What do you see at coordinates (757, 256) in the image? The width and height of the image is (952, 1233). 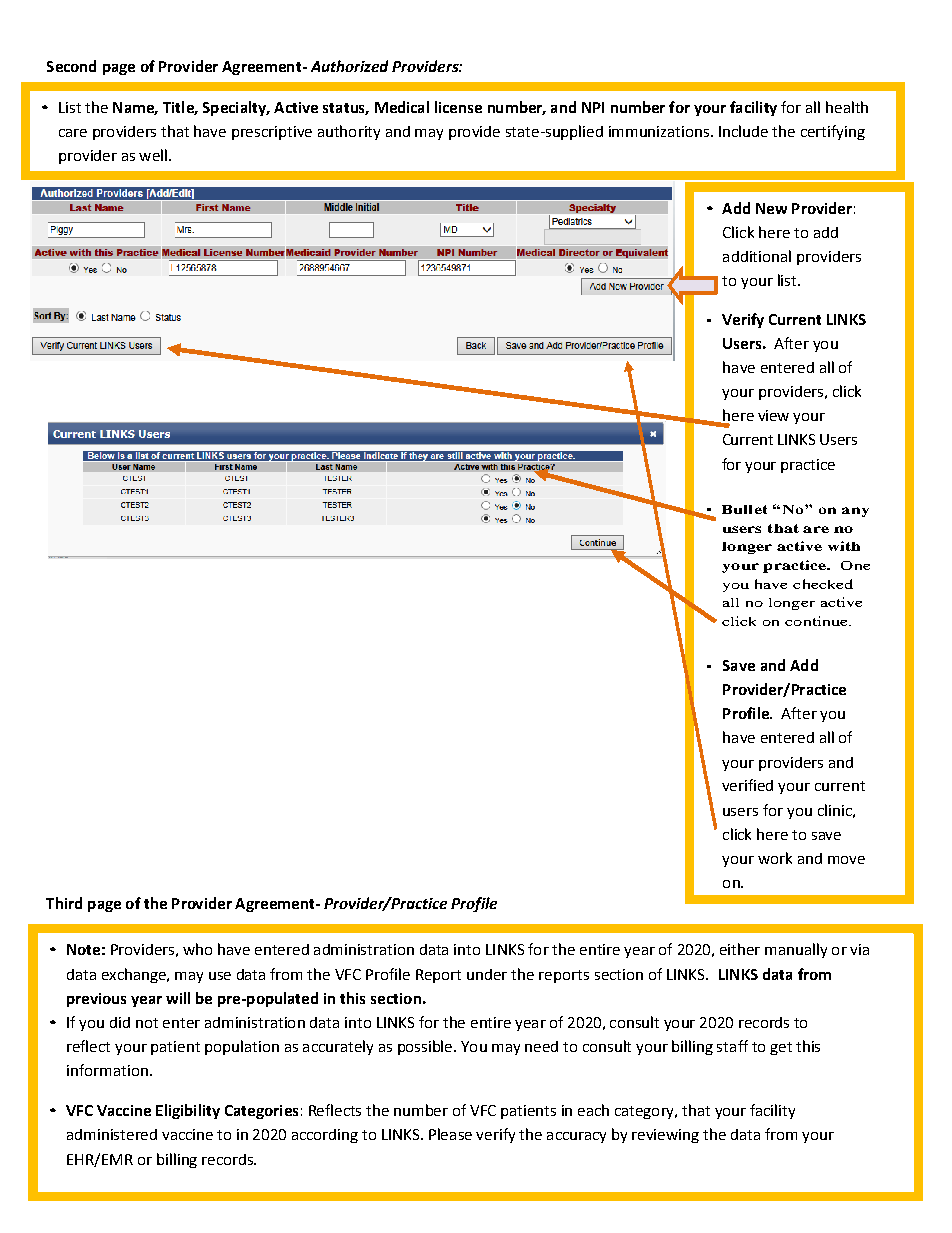 I see `additional` at bounding box center [757, 256].
